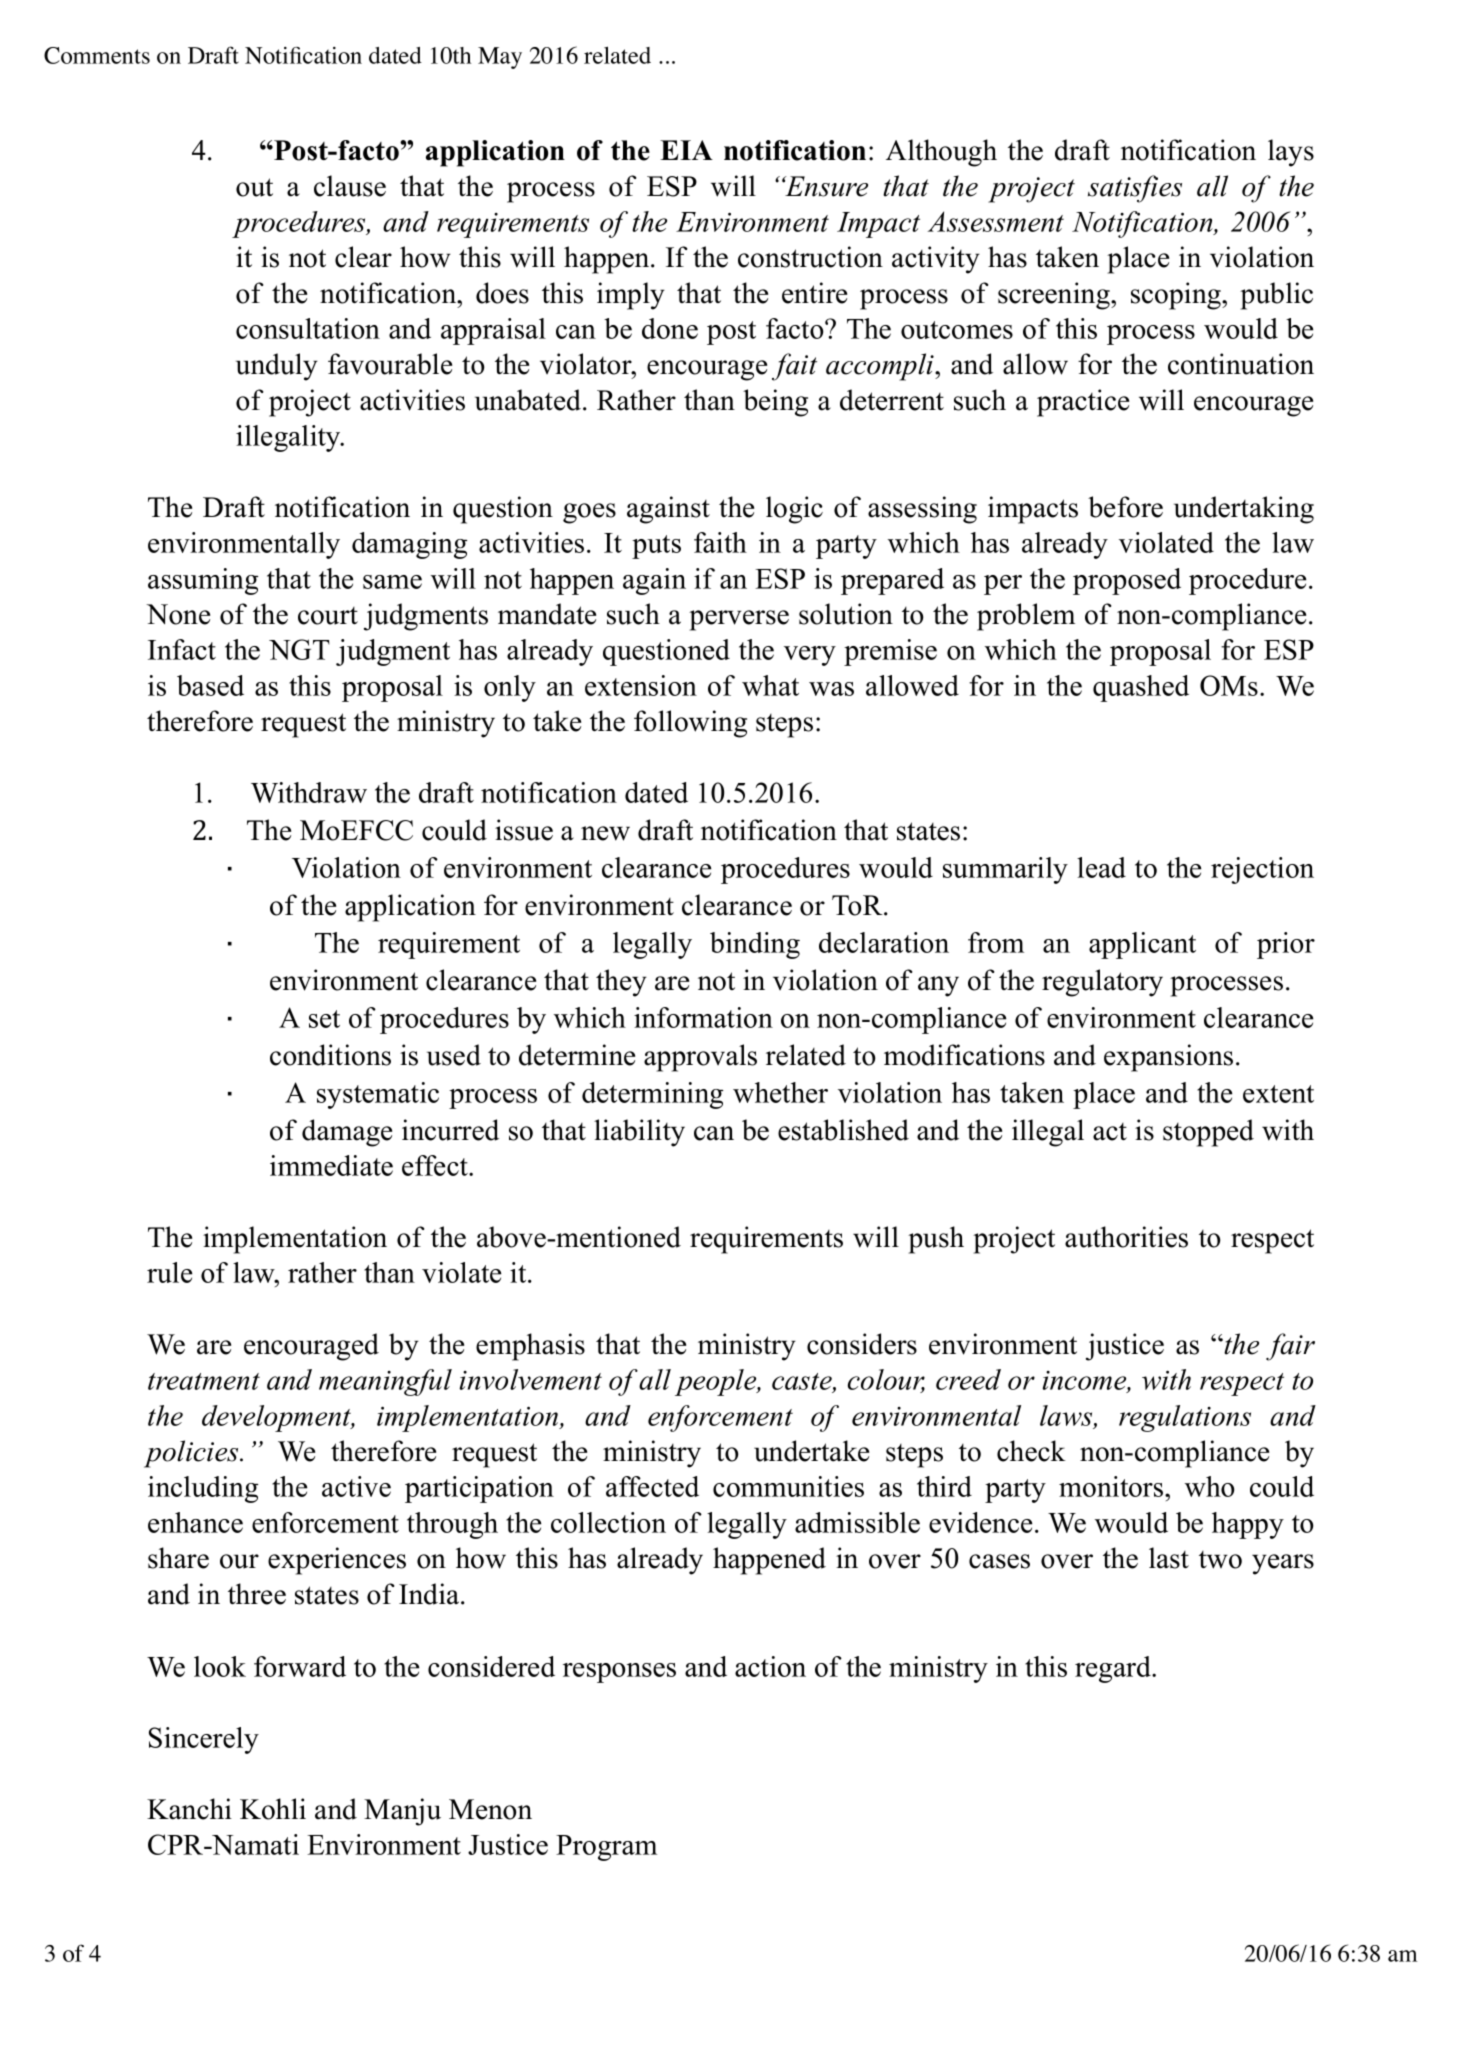 Image resolution: width=1462 pixels, height=2070 pixels. What do you see at coordinates (203, 581) in the screenshot?
I see `assuming` at bounding box center [203, 581].
